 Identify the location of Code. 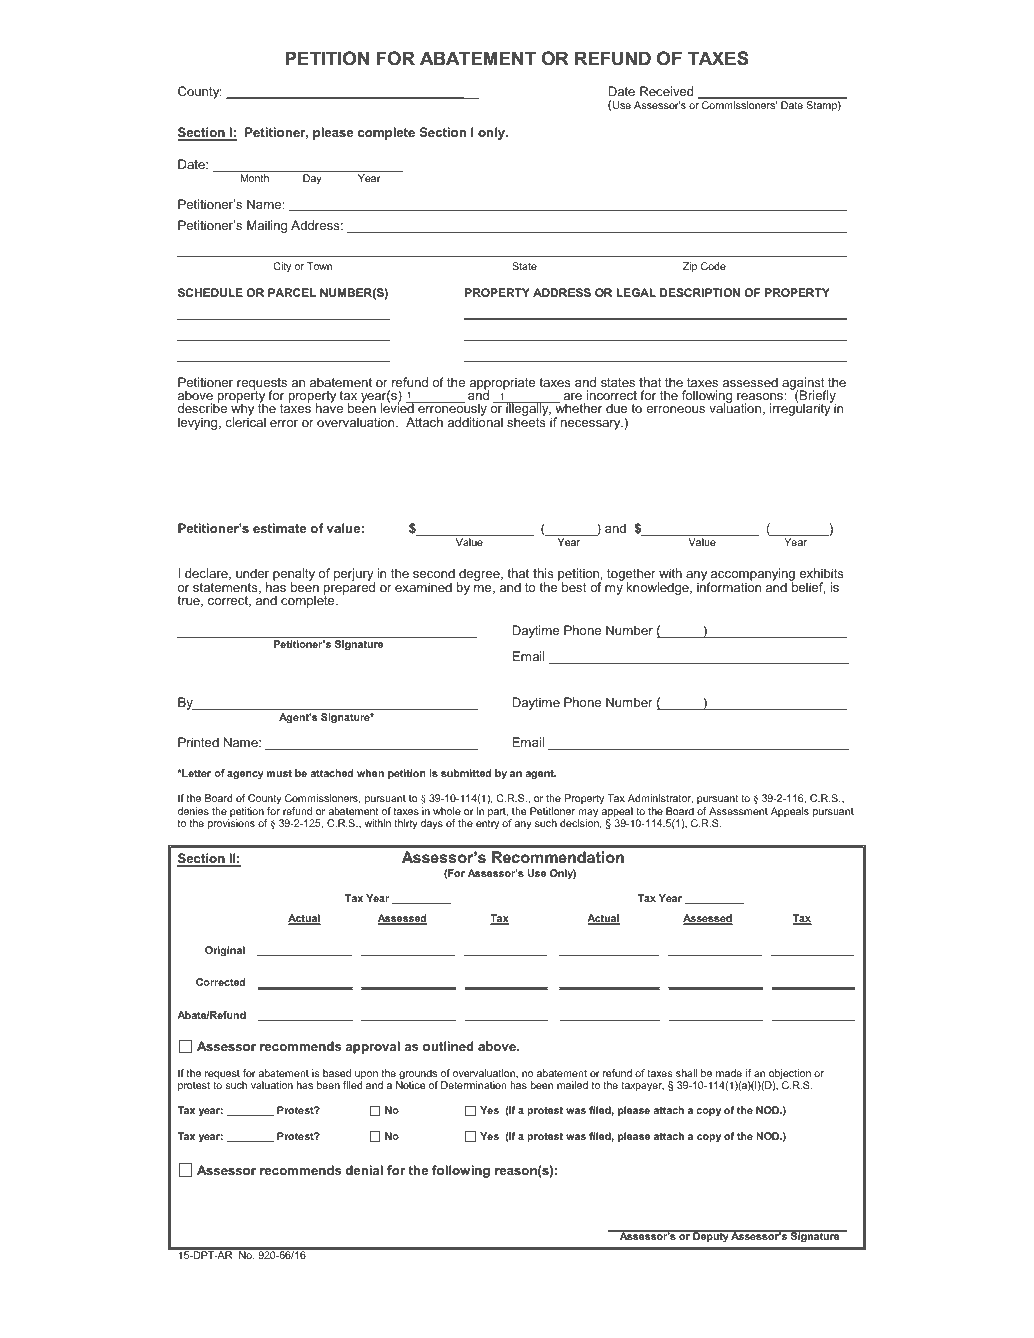
(713, 266).
